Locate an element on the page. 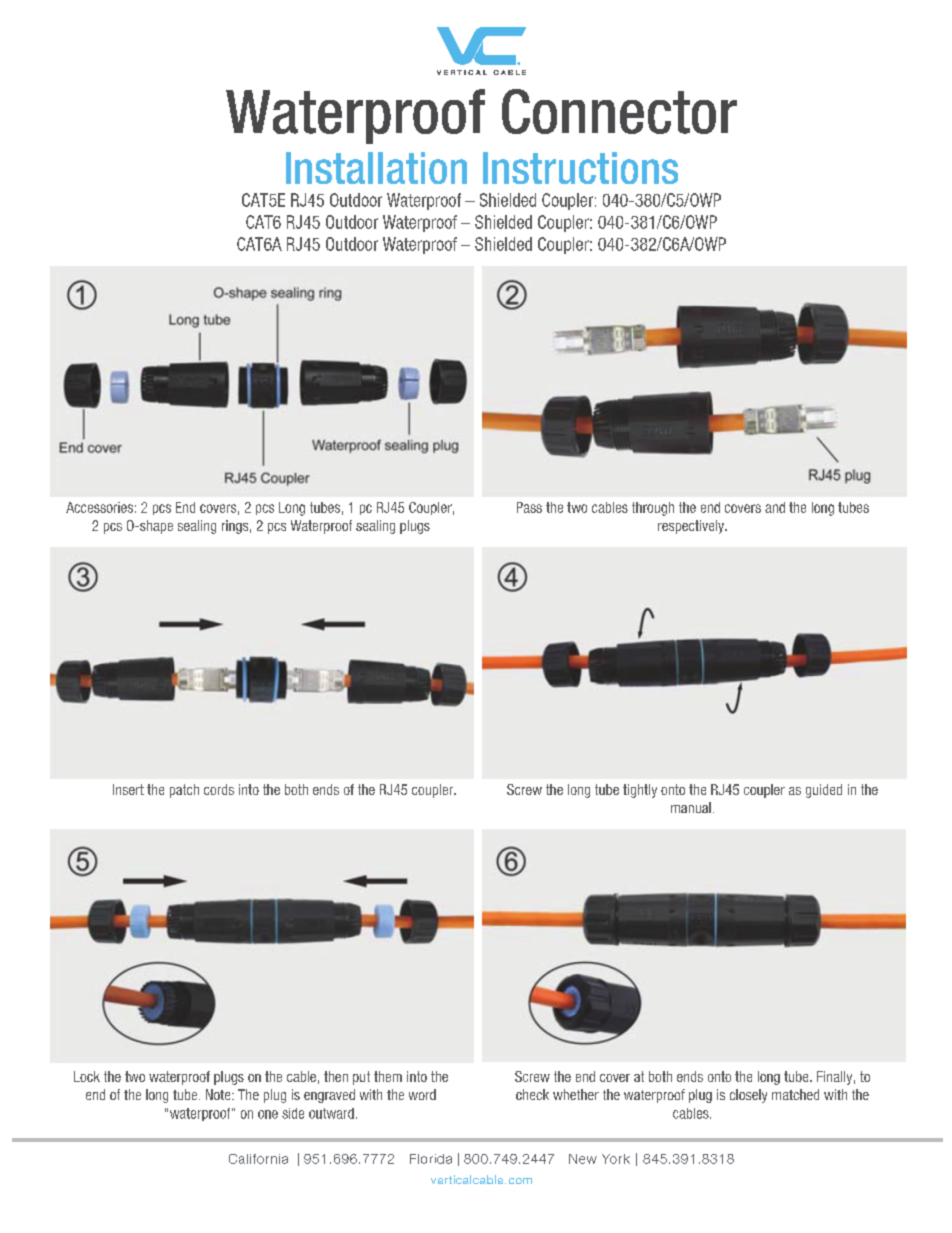 The width and height of the image is (952, 1233). through is located at coordinates (653, 509).
